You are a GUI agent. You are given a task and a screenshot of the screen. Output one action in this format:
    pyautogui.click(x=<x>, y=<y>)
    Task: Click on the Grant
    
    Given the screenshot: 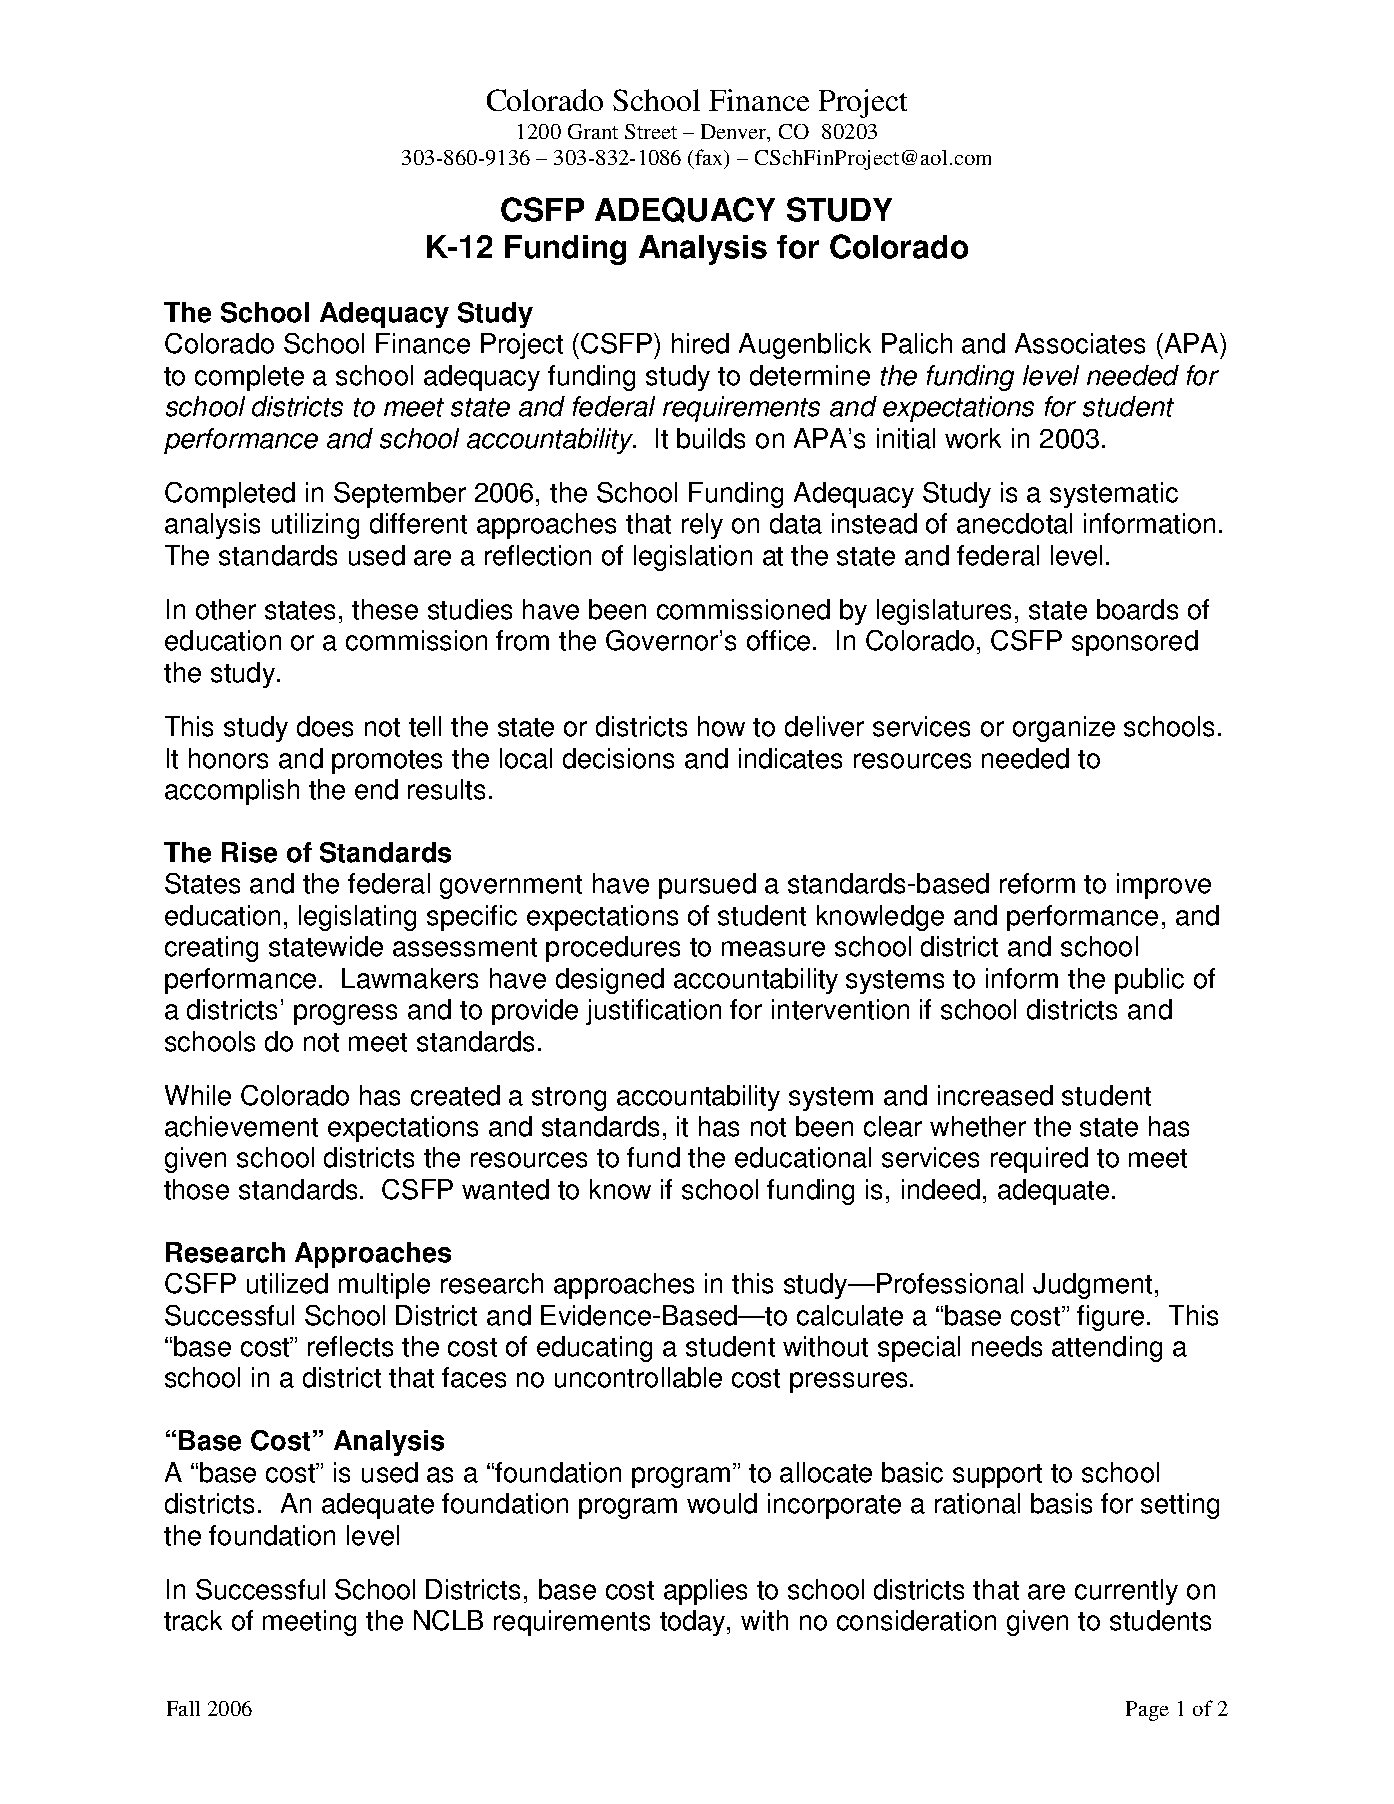 What is the action you would take?
    pyautogui.click(x=593, y=131)
